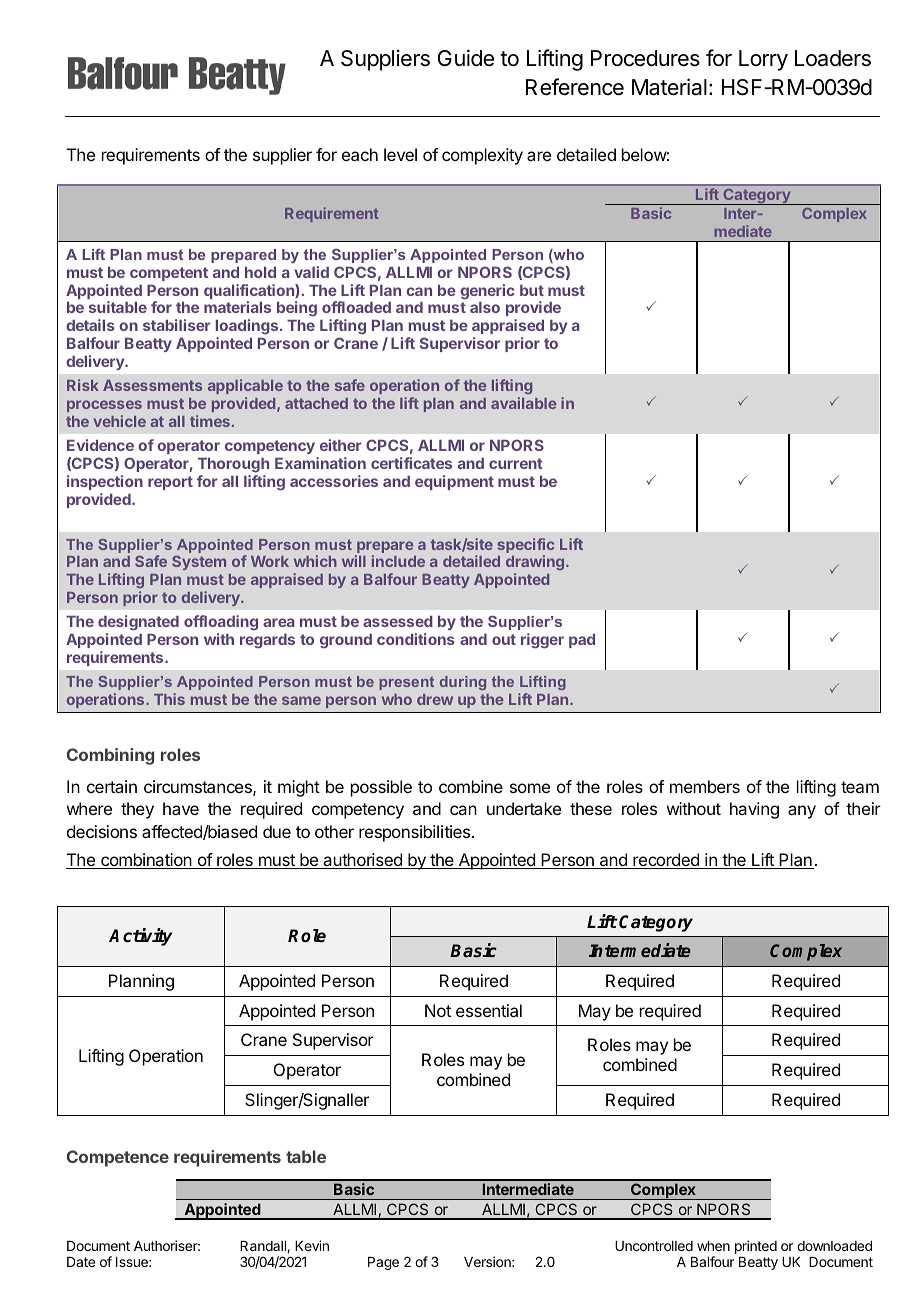 The height and width of the document is (1308, 924). Describe the element at coordinates (463, 683) in the document. I see `during` at that location.
